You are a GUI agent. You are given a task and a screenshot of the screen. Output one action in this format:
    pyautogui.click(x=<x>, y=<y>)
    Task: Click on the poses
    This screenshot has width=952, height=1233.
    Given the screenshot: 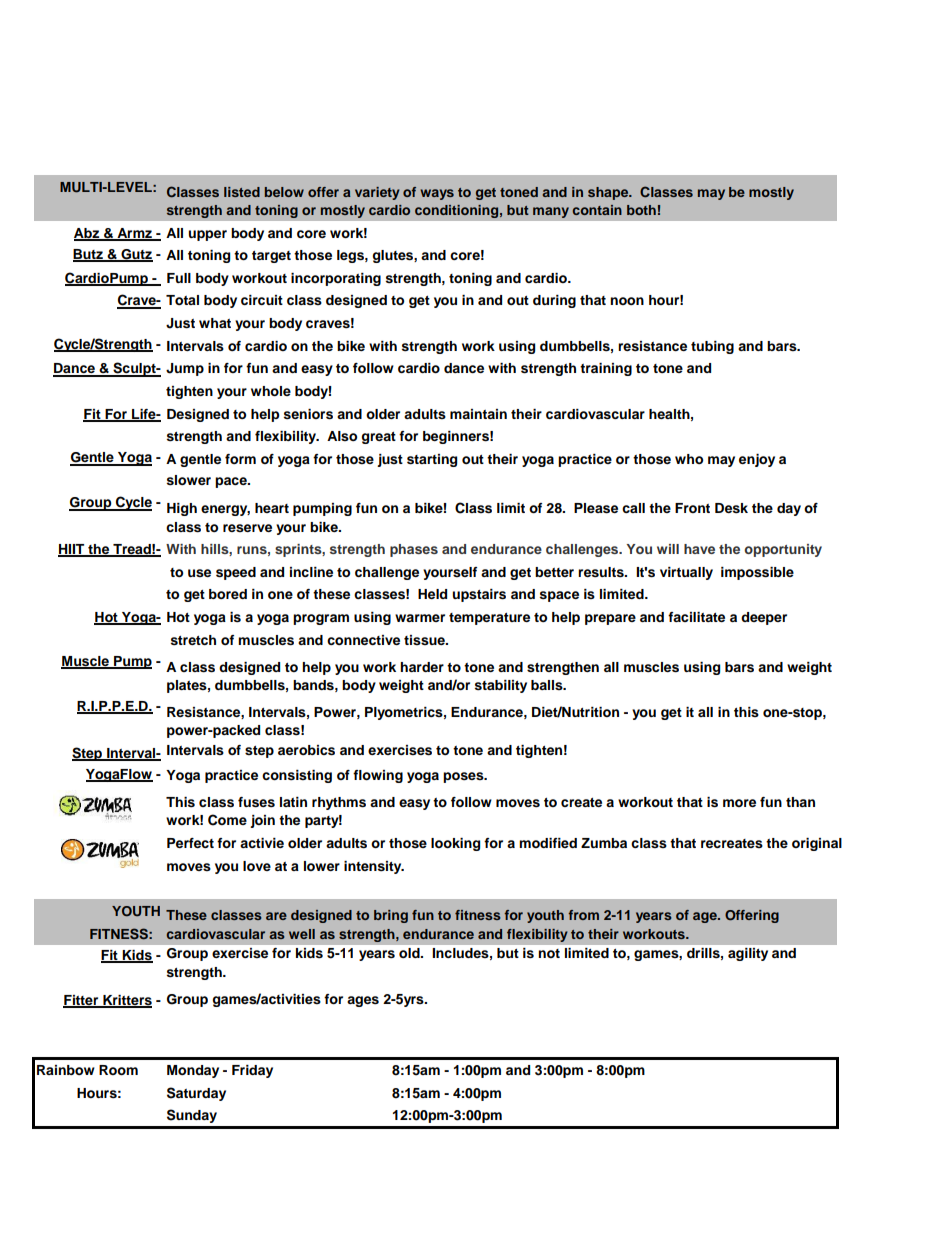 What is the action you would take?
    pyautogui.click(x=464, y=777)
